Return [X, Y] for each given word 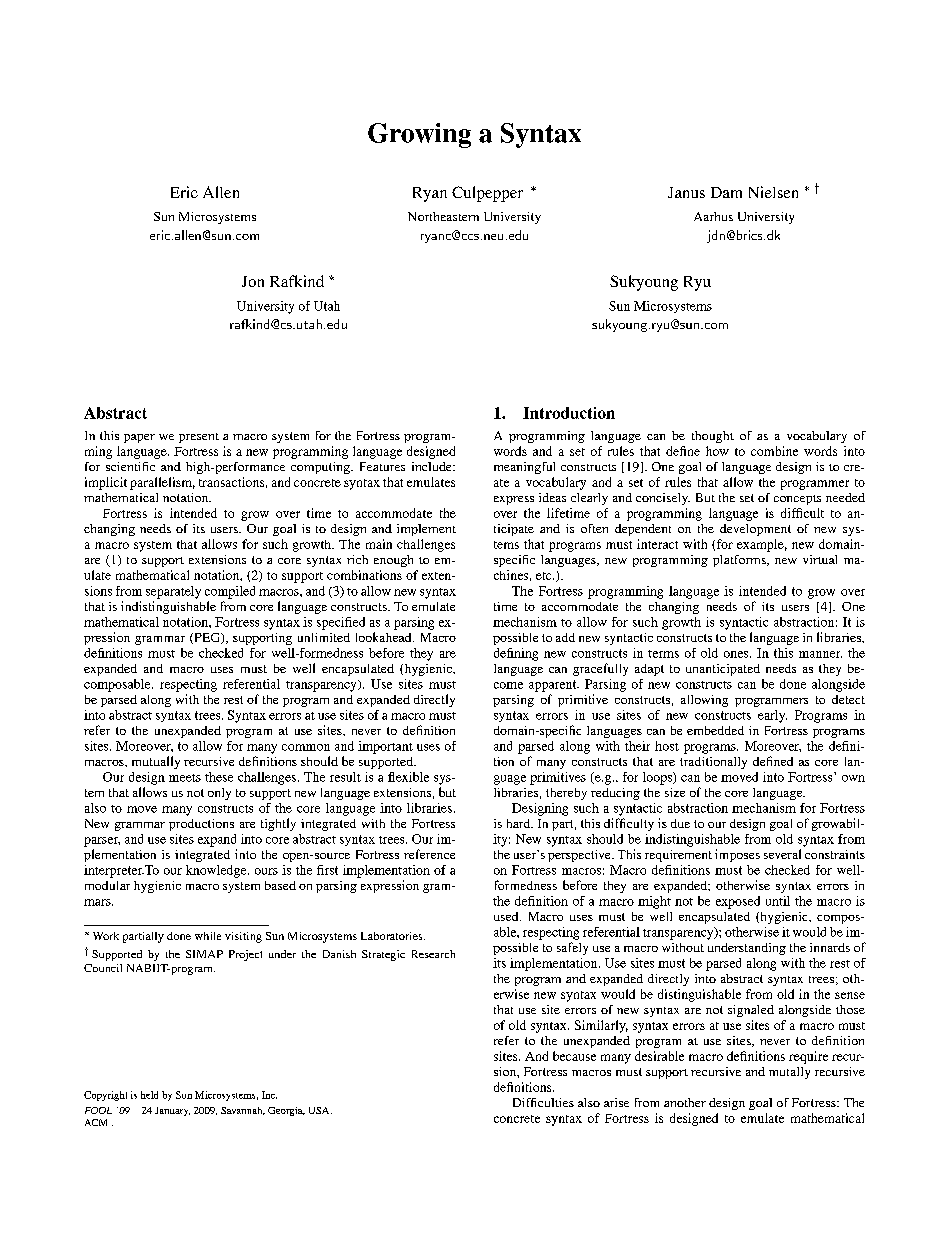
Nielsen [773, 192]
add [565, 637]
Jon [253, 281]
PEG [207, 638]
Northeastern [443, 216]
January [172, 1111]
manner [820, 654]
